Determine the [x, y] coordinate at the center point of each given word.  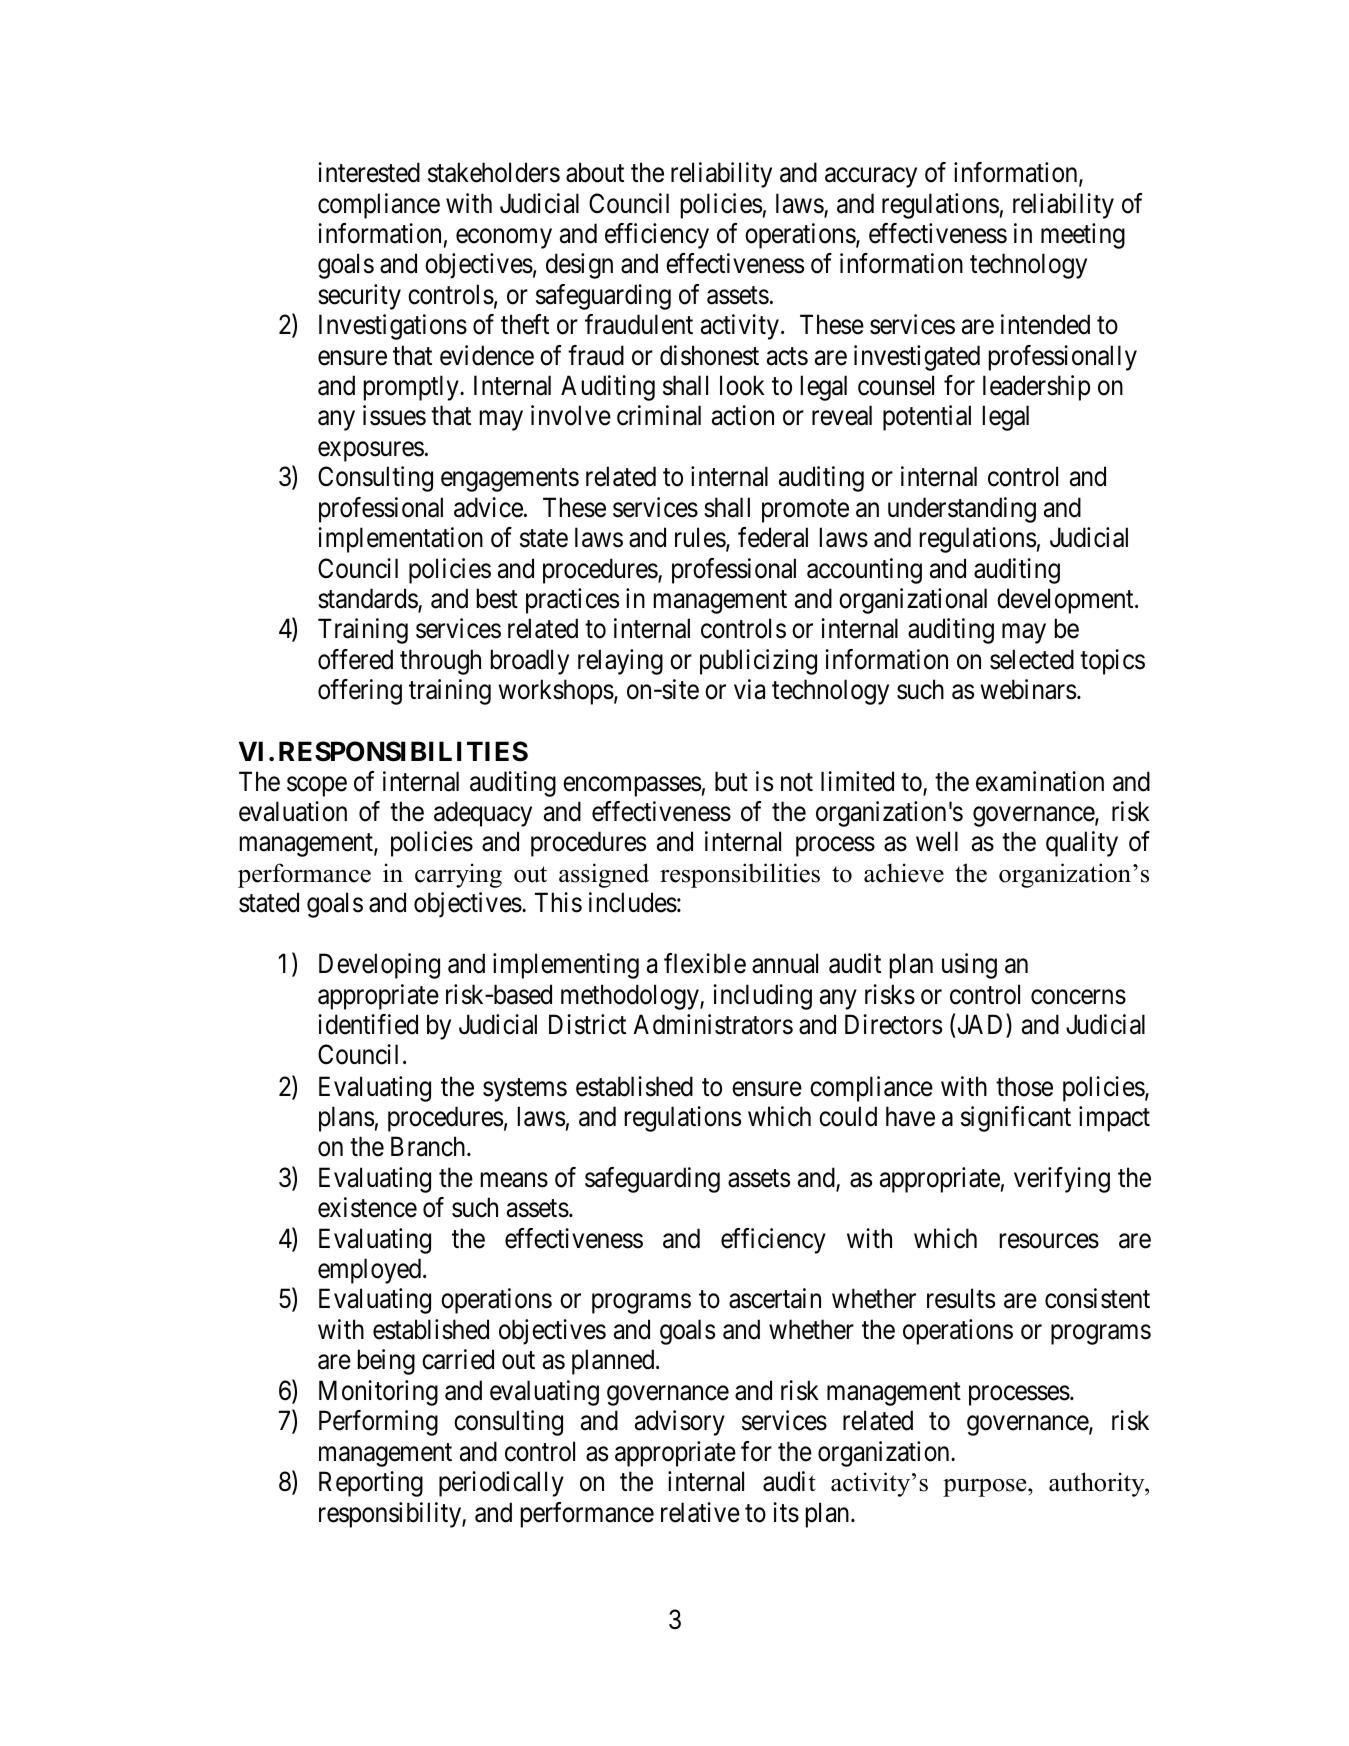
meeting [1083, 236]
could [848, 1116]
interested [369, 172]
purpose [986, 1488]
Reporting [371, 1484]
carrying [458, 875]
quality [1082, 844]
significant [1016, 1119]
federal [773, 537]
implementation [400, 540]
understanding [962, 510]
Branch [429, 1146]
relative [700, 1512]
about [595, 172]
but [731, 781]
